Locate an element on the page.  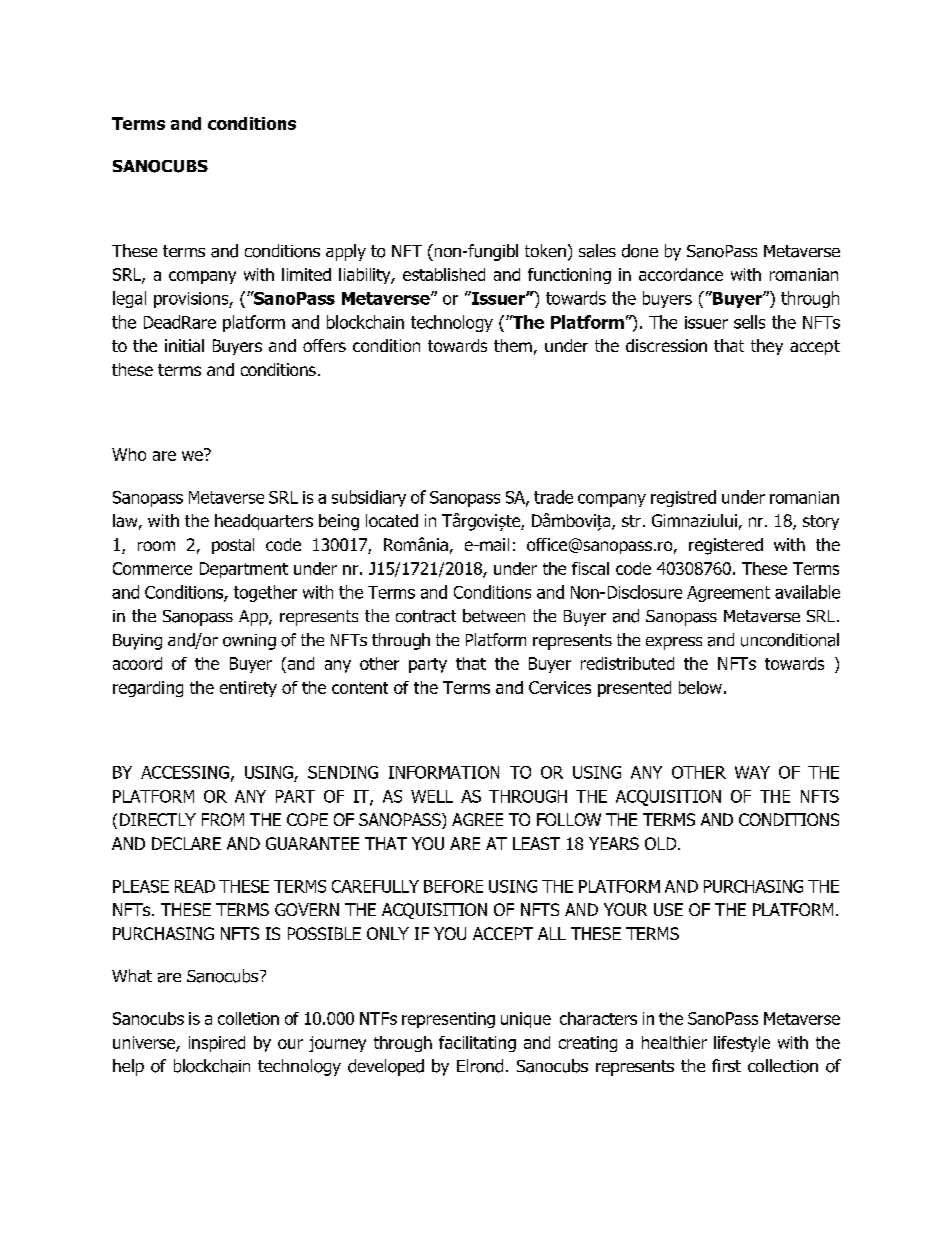
INFORMATION is located at coordinates (444, 772).
